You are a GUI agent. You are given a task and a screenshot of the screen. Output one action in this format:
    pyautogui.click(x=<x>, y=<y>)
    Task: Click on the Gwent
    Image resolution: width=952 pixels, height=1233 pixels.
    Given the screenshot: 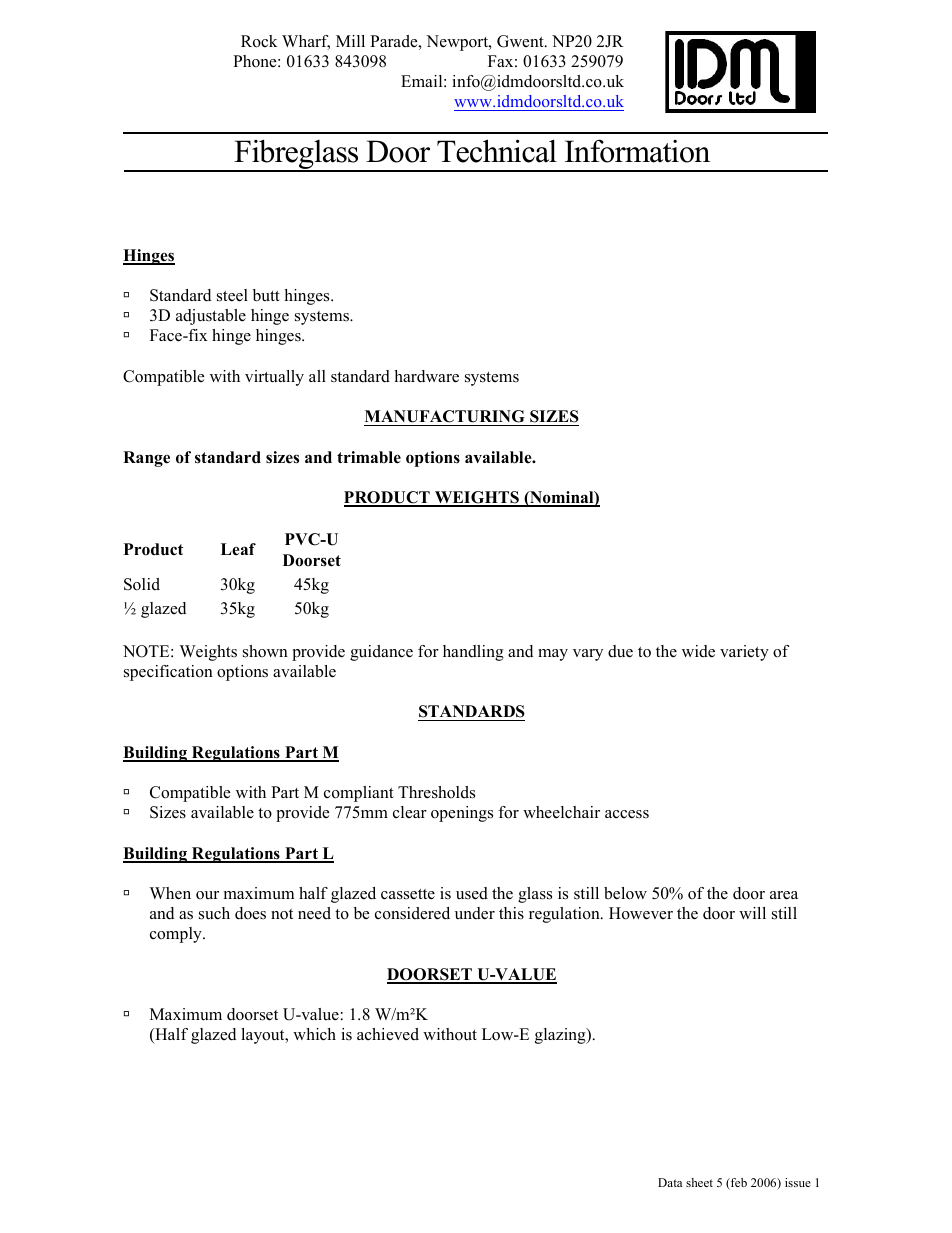 What is the action you would take?
    pyautogui.click(x=521, y=41)
